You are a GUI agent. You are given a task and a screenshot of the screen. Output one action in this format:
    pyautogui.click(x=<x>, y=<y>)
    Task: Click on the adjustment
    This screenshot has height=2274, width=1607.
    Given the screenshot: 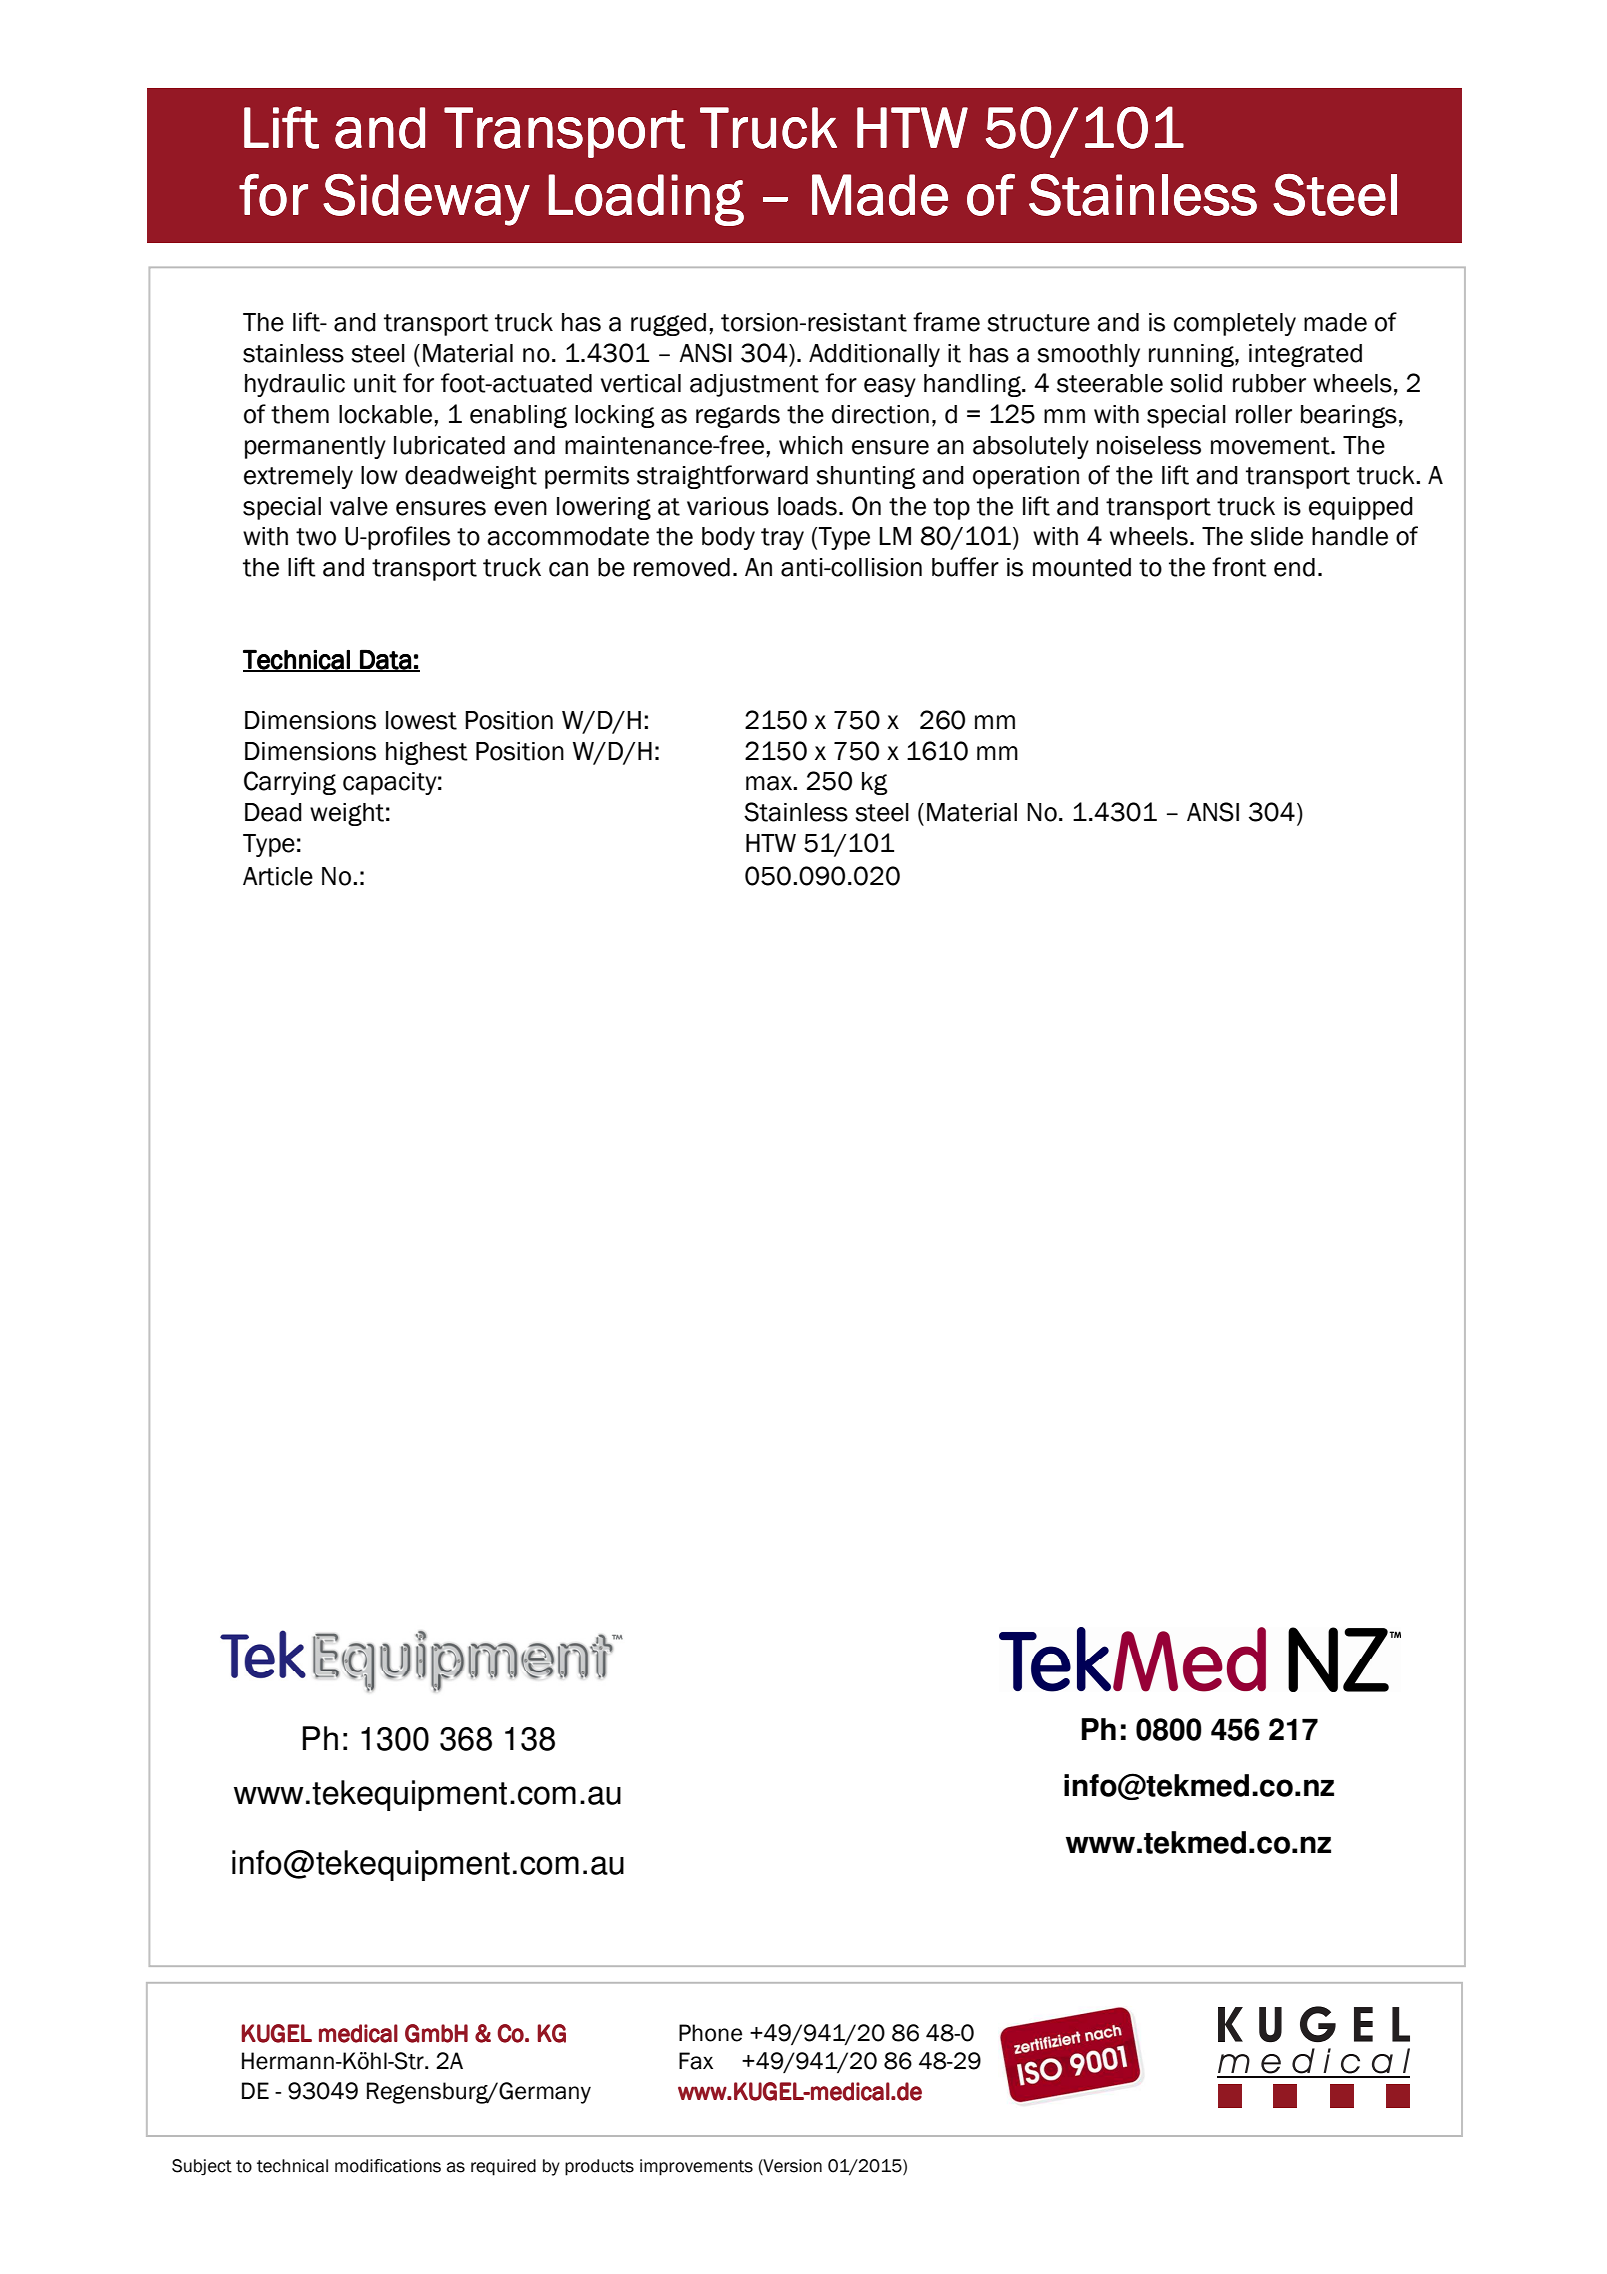 What is the action you would take?
    pyautogui.click(x=754, y=385)
